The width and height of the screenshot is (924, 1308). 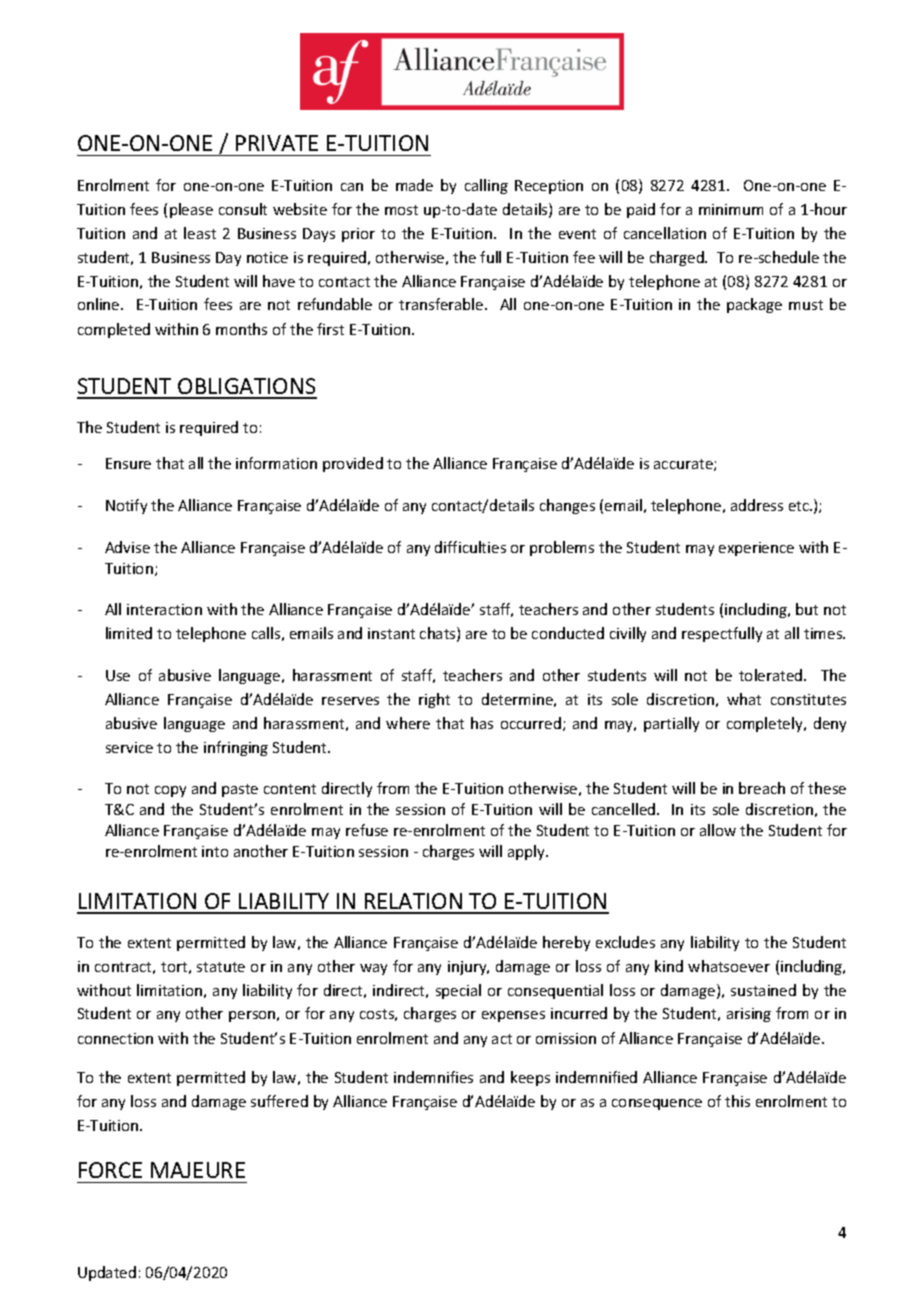 I want to click on please, so click(x=191, y=210).
